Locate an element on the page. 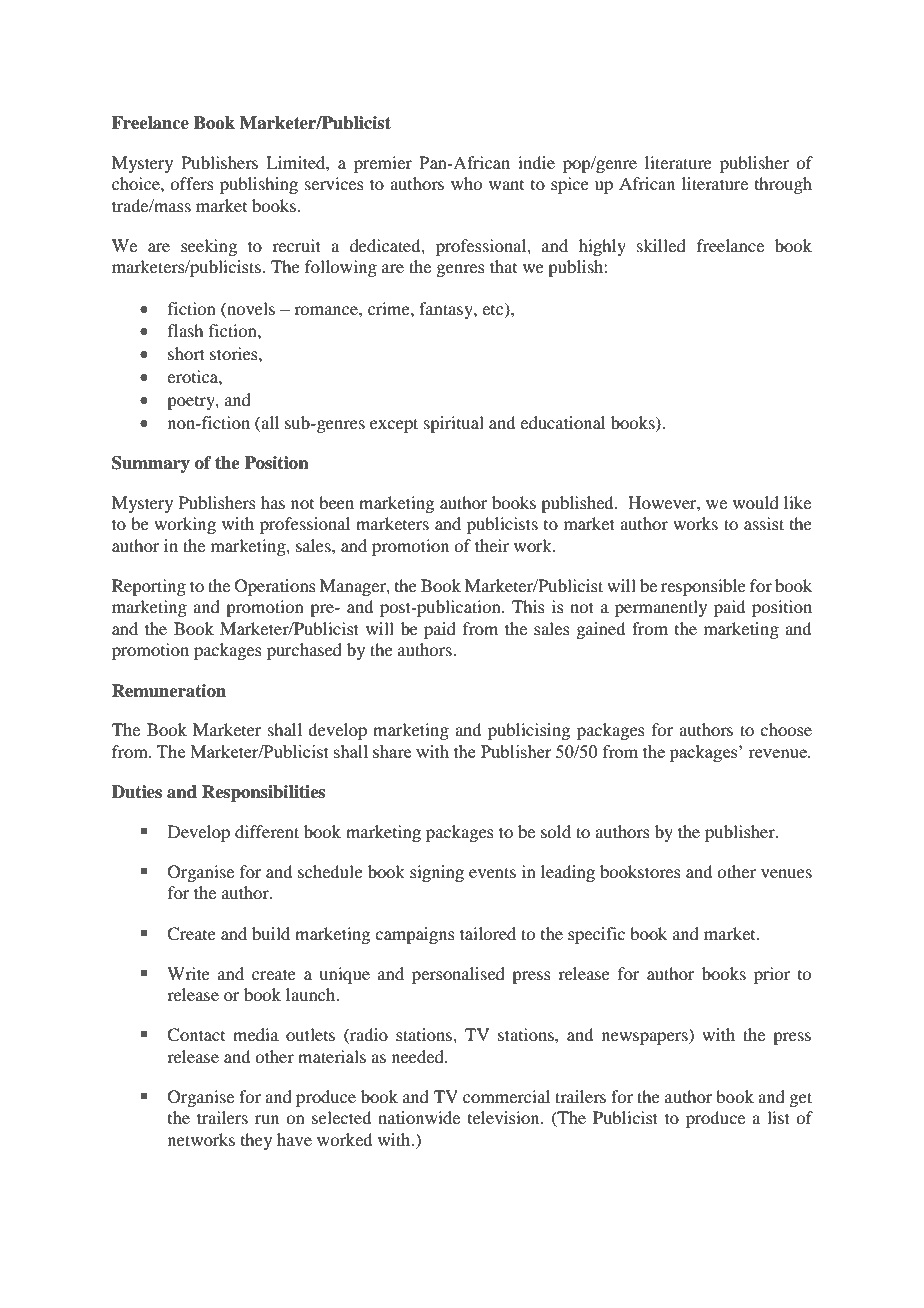 The height and width of the image is (1308, 924). Summary is located at coordinates (151, 464).
